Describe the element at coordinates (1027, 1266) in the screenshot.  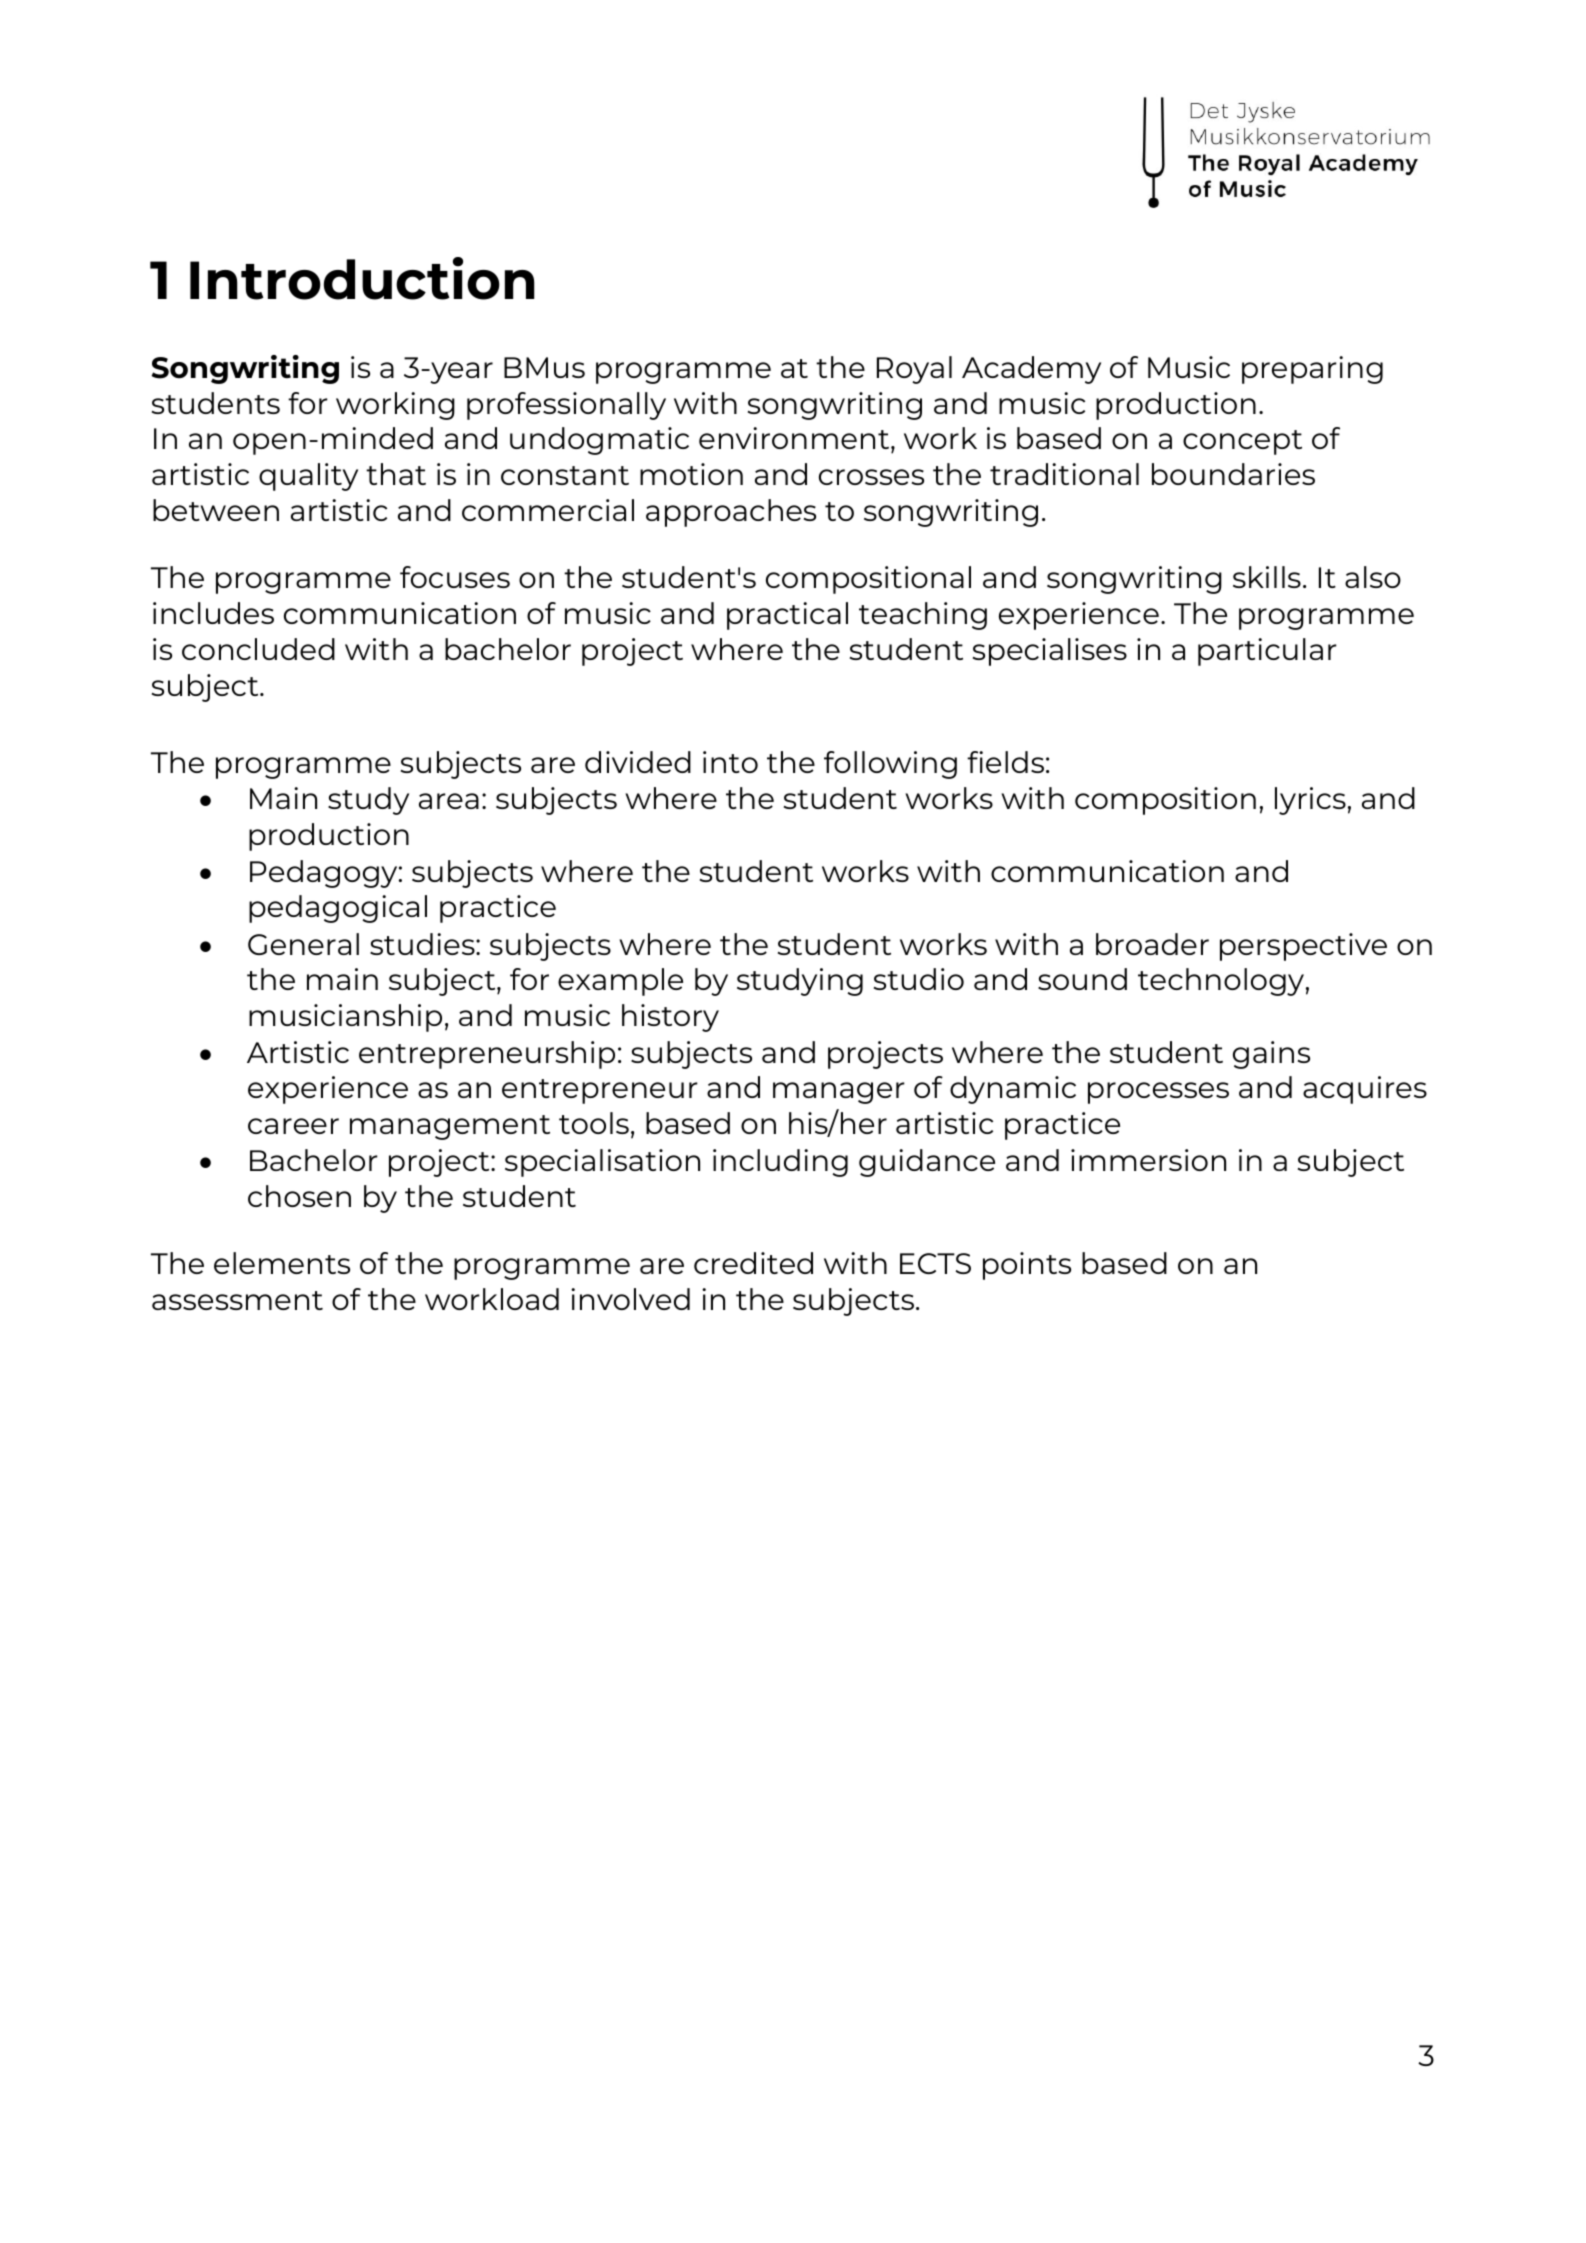
I see `points` at that location.
